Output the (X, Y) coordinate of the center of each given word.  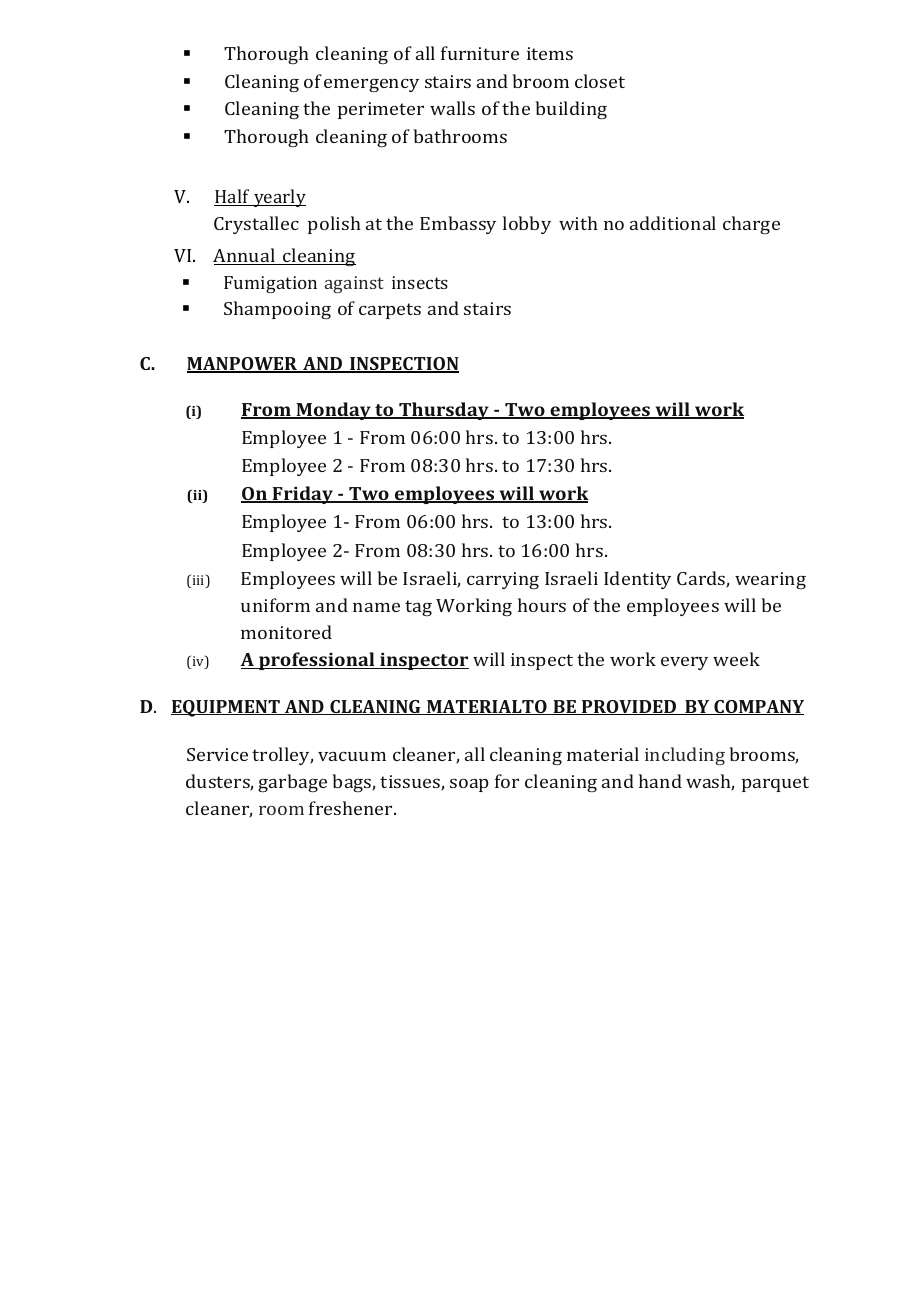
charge (751, 225)
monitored (286, 632)
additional (673, 223)
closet (600, 81)
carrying (503, 580)
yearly (279, 198)
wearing (770, 580)
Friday (302, 495)
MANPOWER (243, 365)
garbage (292, 783)
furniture (480, 53)
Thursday (444, 411)
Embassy (458, 225)
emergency (371, 85)
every (684, 663)
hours (542, 605)
